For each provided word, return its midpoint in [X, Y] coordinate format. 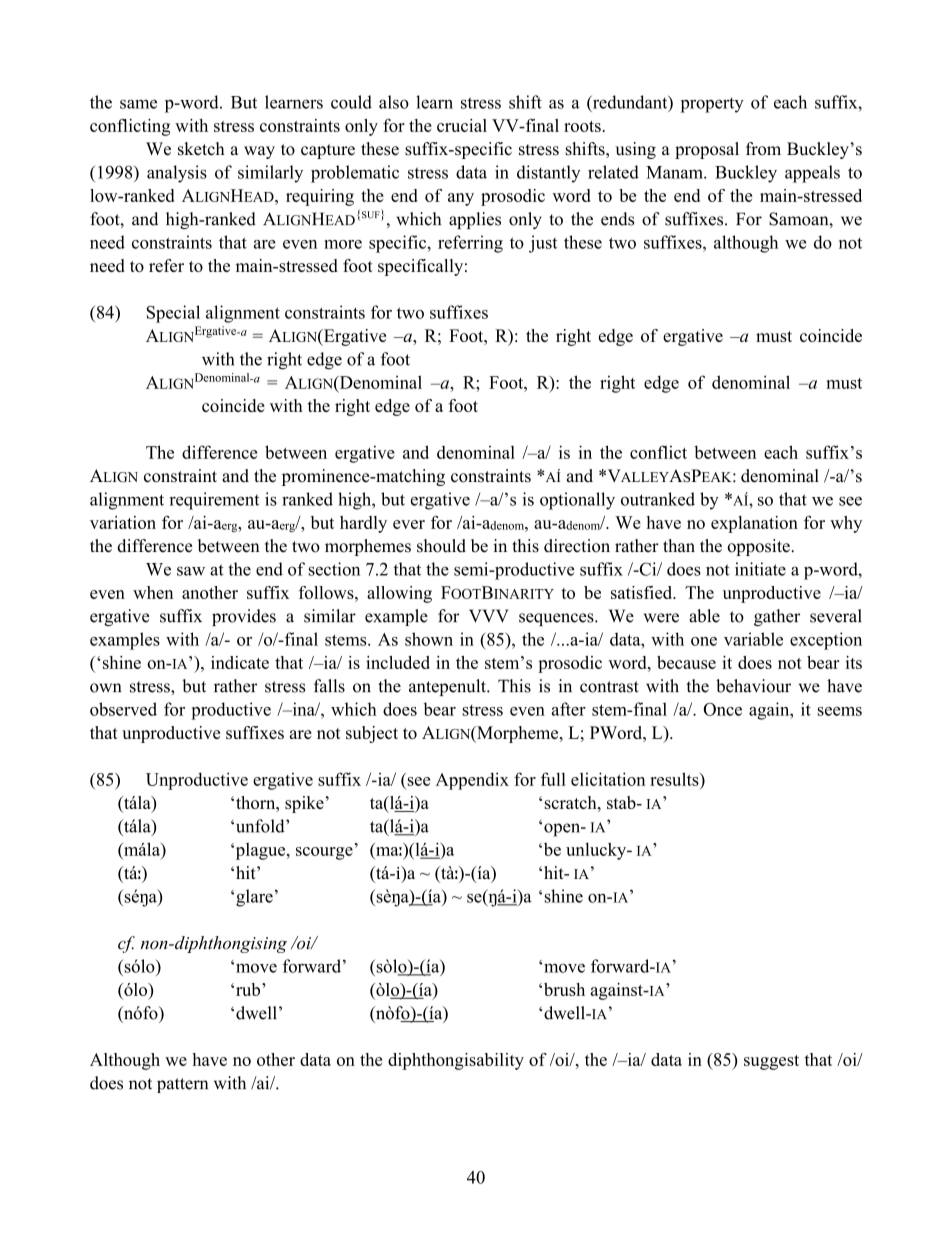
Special [173, 314]
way [259, 152]
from [763, 149]
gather [777, 617]
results [675, 779]
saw [191, 571]
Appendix [472, 781]
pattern [182, 1085]
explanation [754, 524]
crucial [462, 125]
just [543, 244]
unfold [260, 826]
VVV [488, 616]
